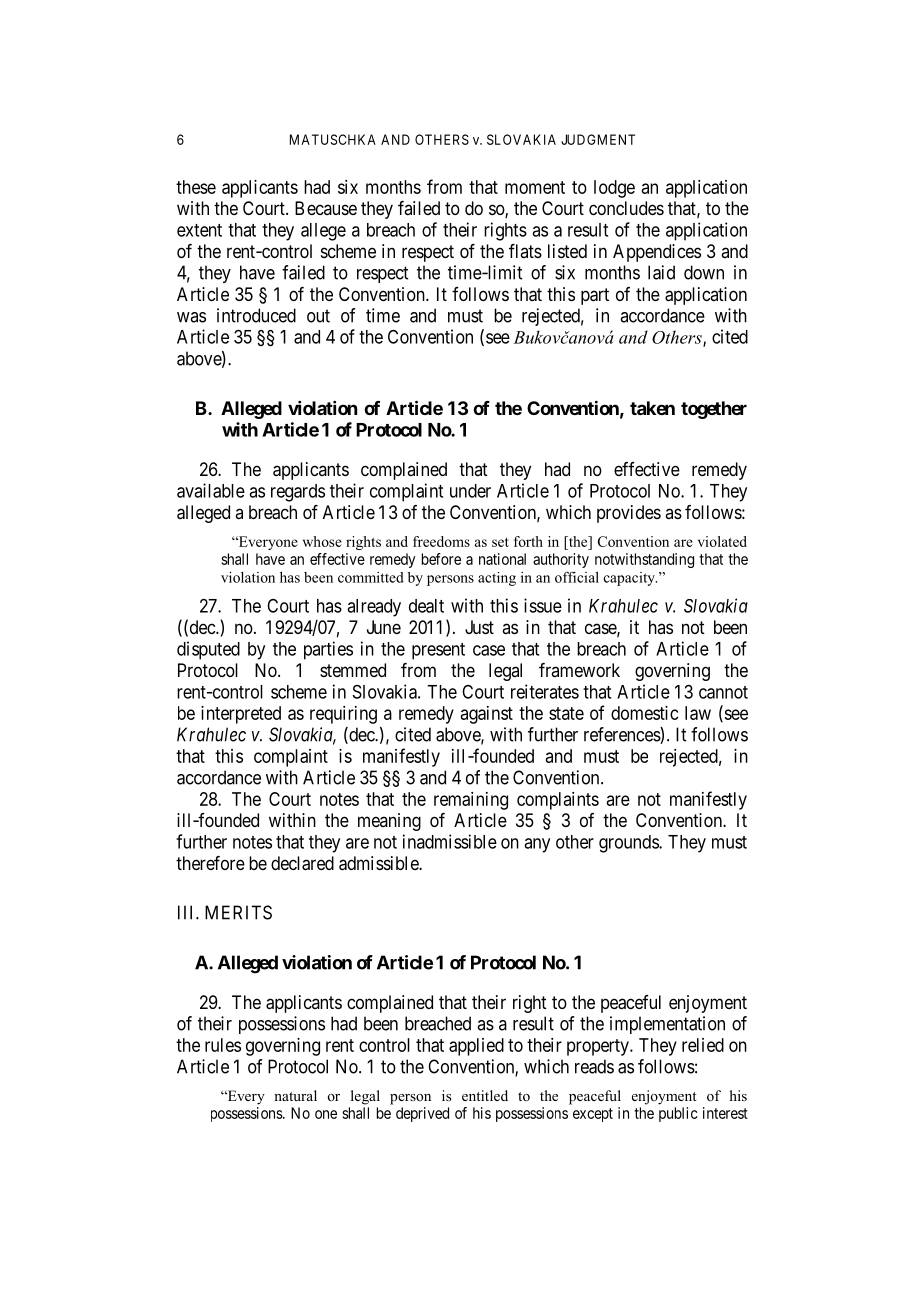 The width and height of the screenshot is (924, 1308). I want to click on disputed, so click(208, 650).
